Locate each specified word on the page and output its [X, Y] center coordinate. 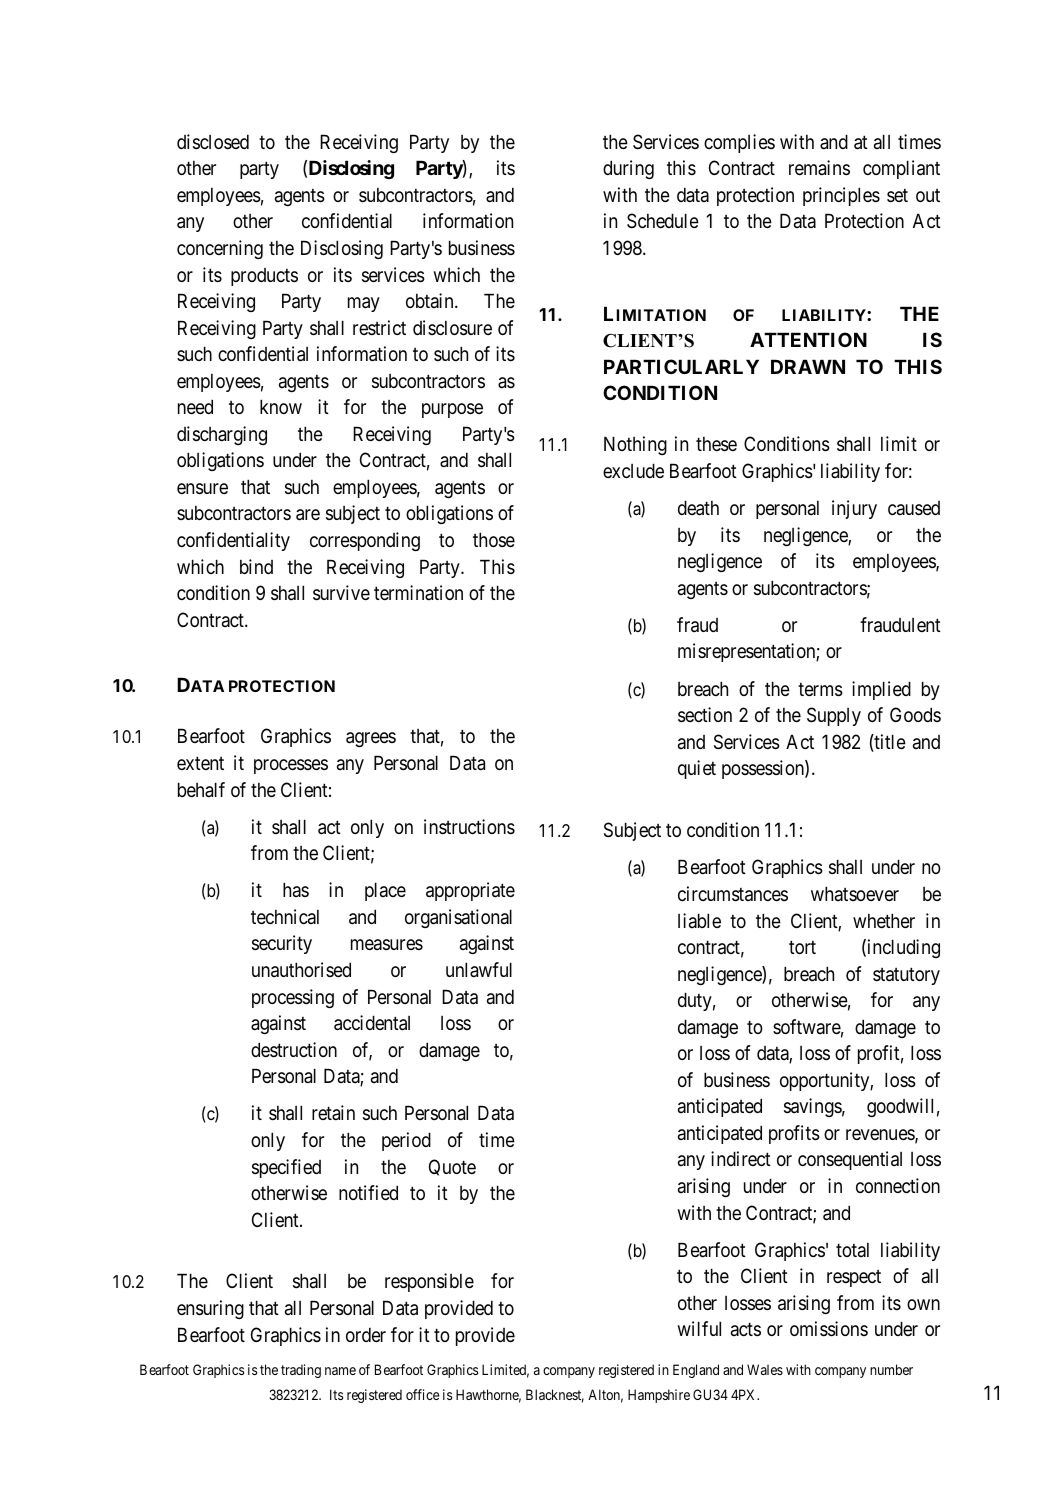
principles [841, 196]
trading [301, 1371]
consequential [850, 1160]
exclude [633, 470]
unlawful [479, 970]
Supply [834, 716]
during [628, 169]
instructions [469, 826]
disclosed [213, 141]
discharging [222, 435]
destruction [294, 1049]
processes [291, 766]
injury [854, 509]
